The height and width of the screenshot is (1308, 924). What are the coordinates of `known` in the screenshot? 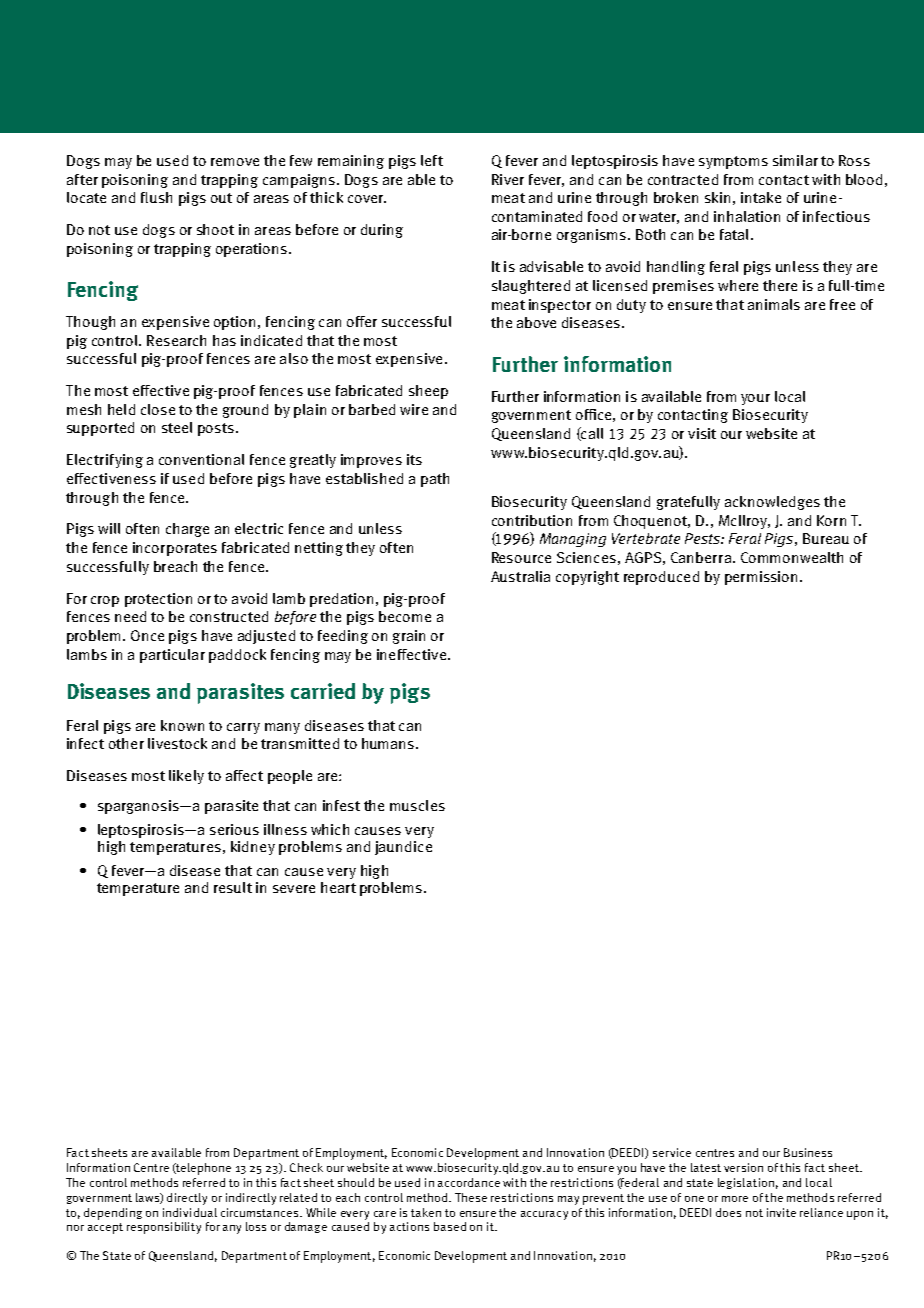 It's located at (182, 725).
